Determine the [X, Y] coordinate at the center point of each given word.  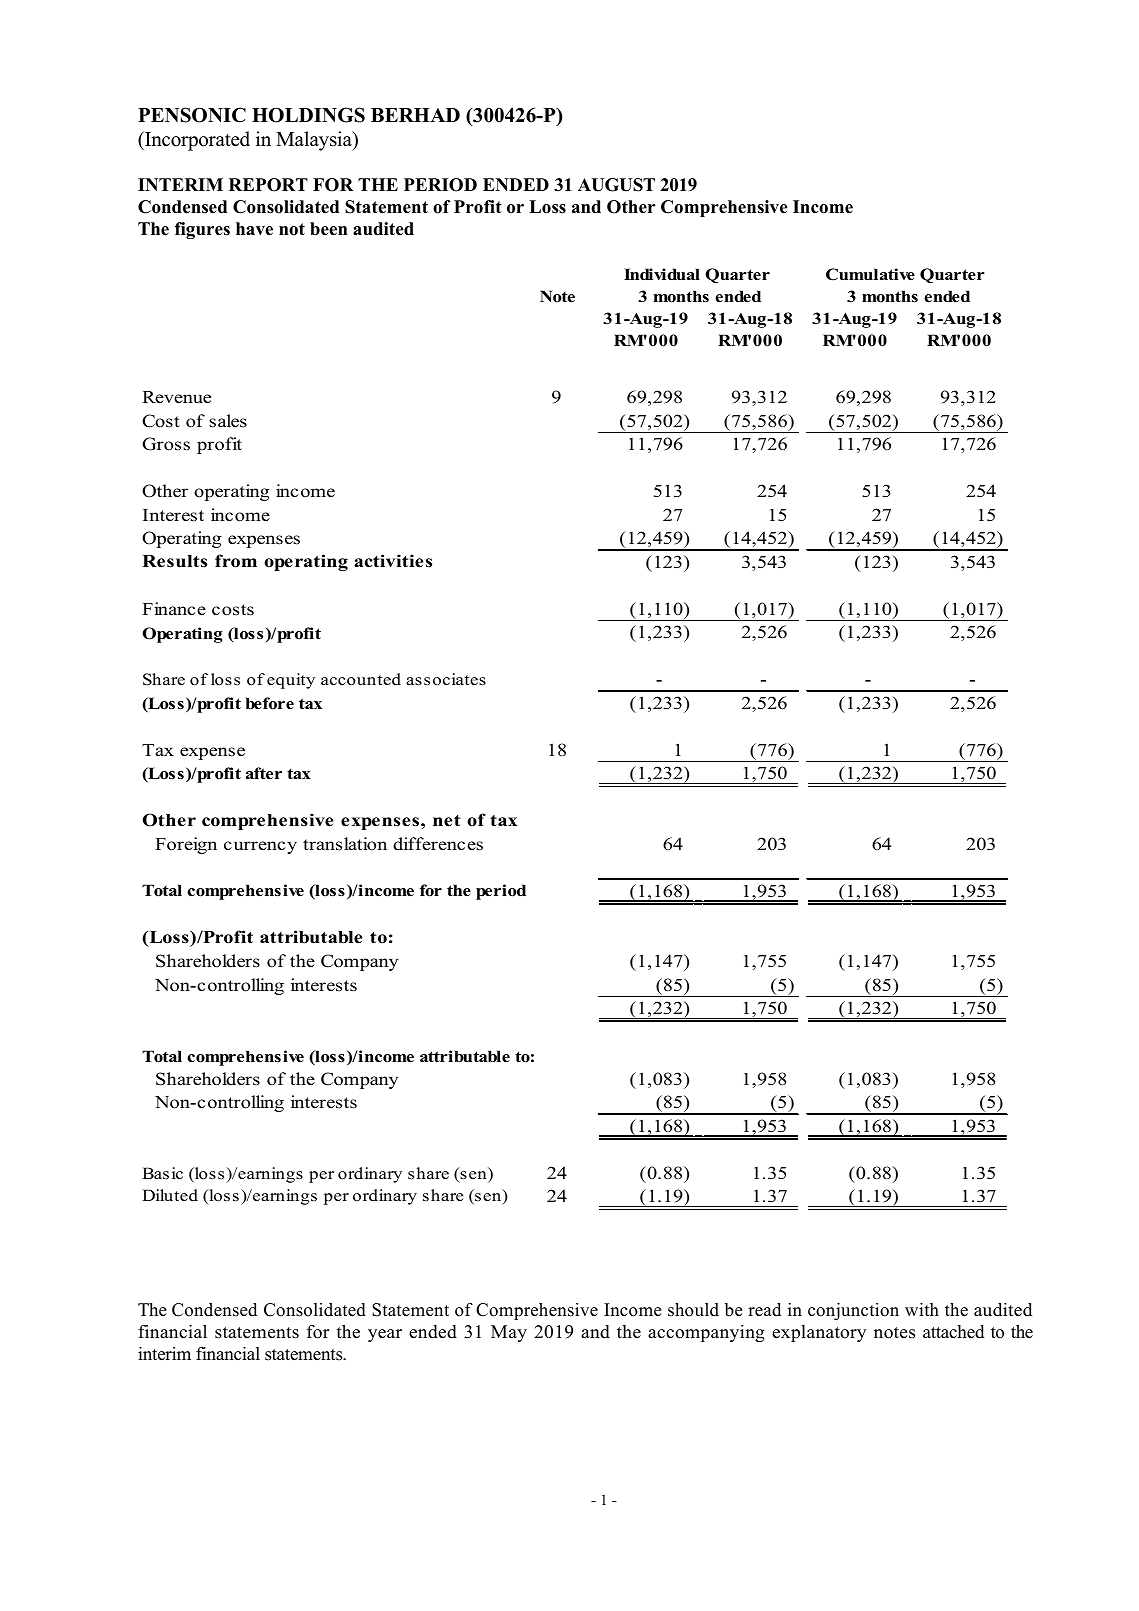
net [446, 821]
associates [446, 679]
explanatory [819, 1333]
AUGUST [616, 185]
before [270, 703]
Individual [662, 274]
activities [393, 561]
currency [260, 847]
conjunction [853, 1311]
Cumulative [870, 274]
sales [228, 421]
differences [438, 844]
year [385, 1335]
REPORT [268, 185]
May [509, 1333]
